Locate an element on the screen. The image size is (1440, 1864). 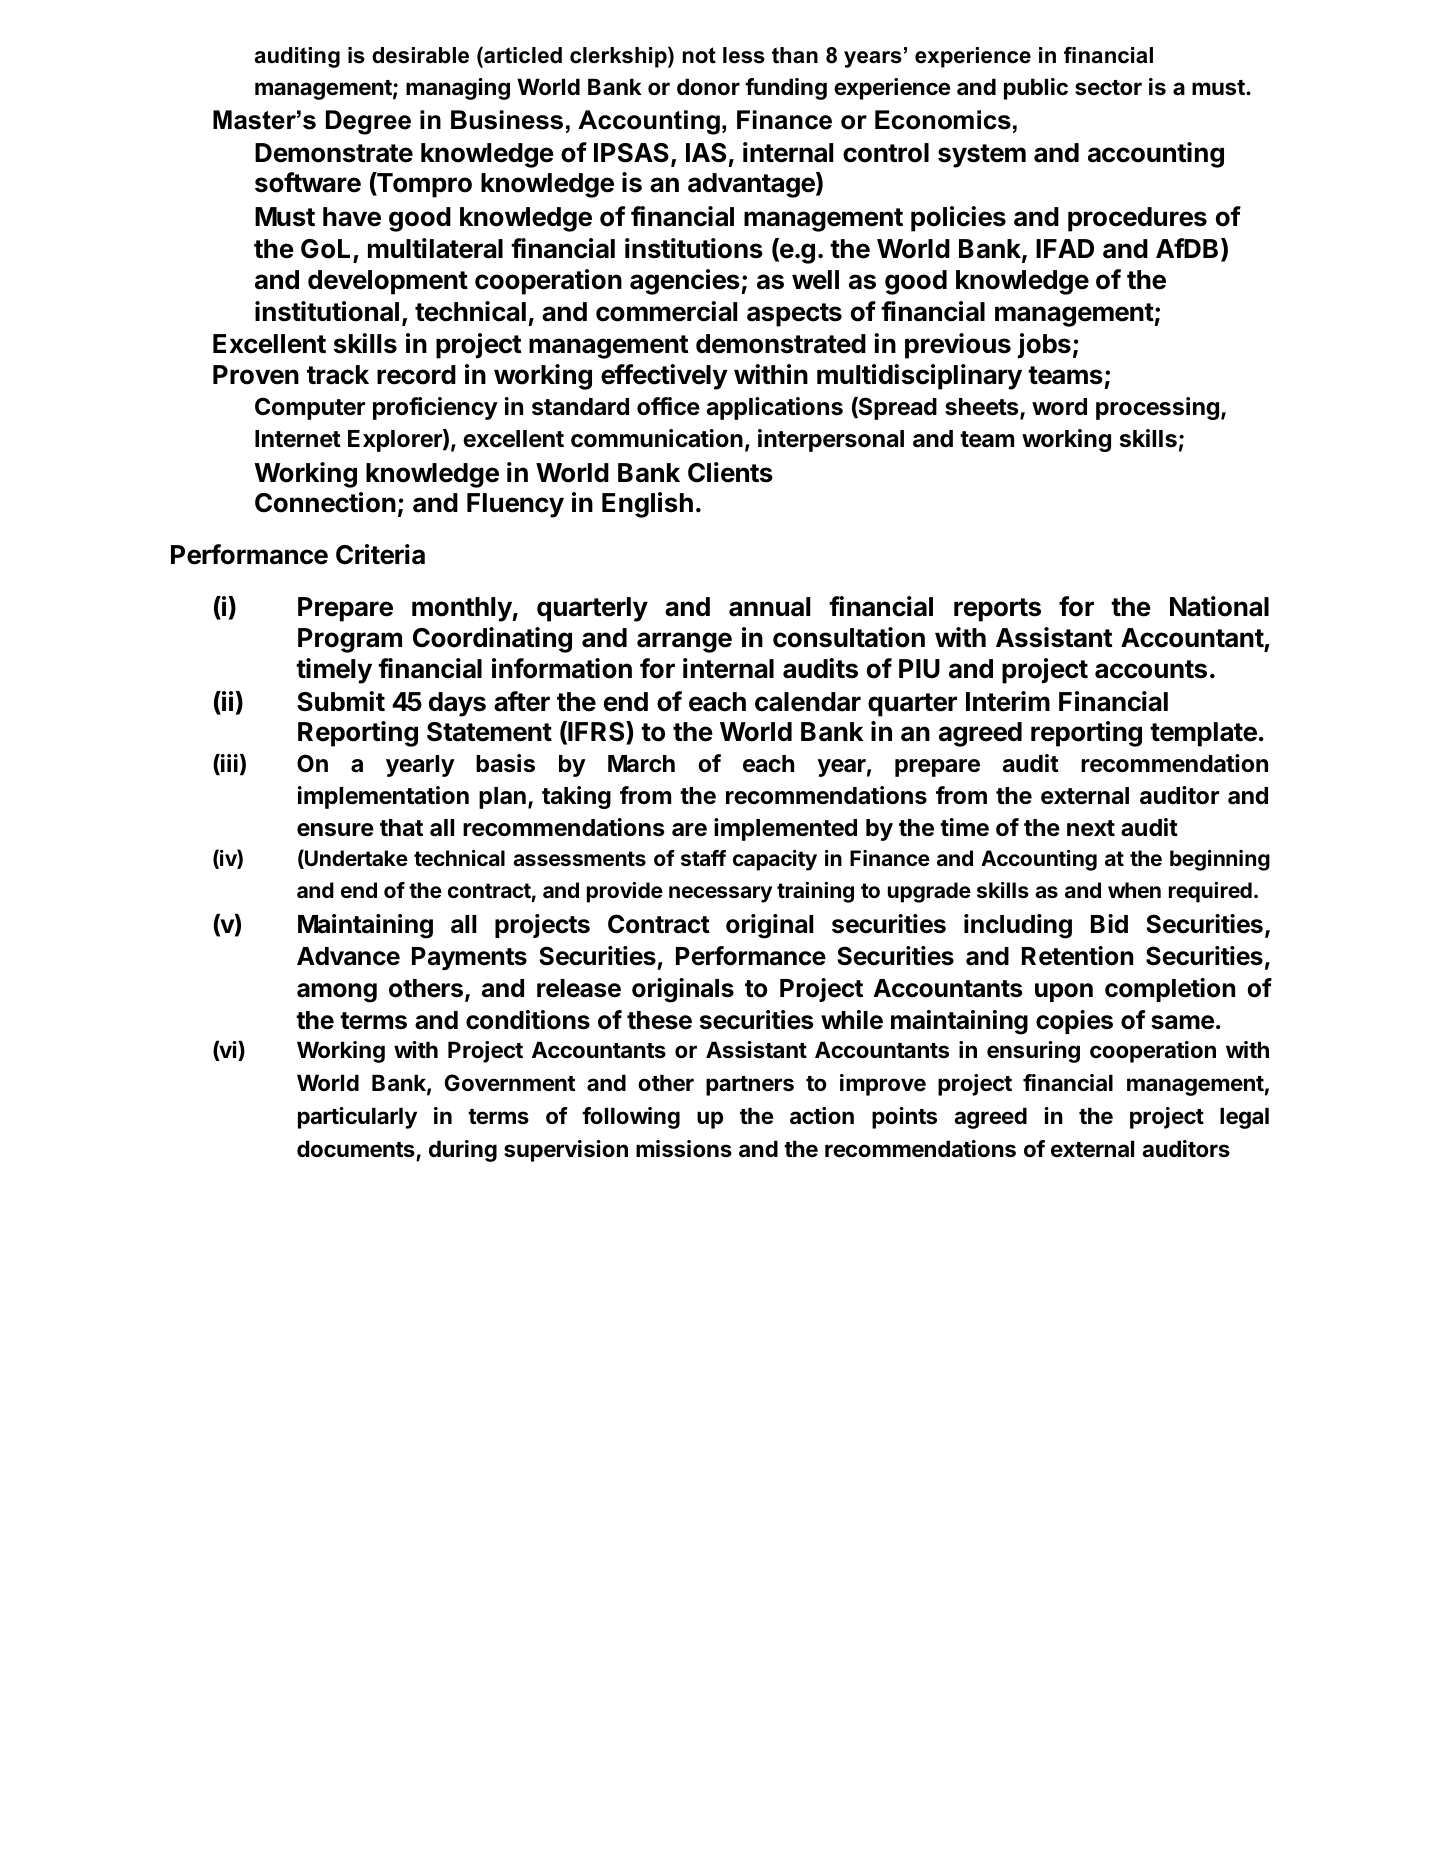
particularly is located at coordinates (357, 1118).
